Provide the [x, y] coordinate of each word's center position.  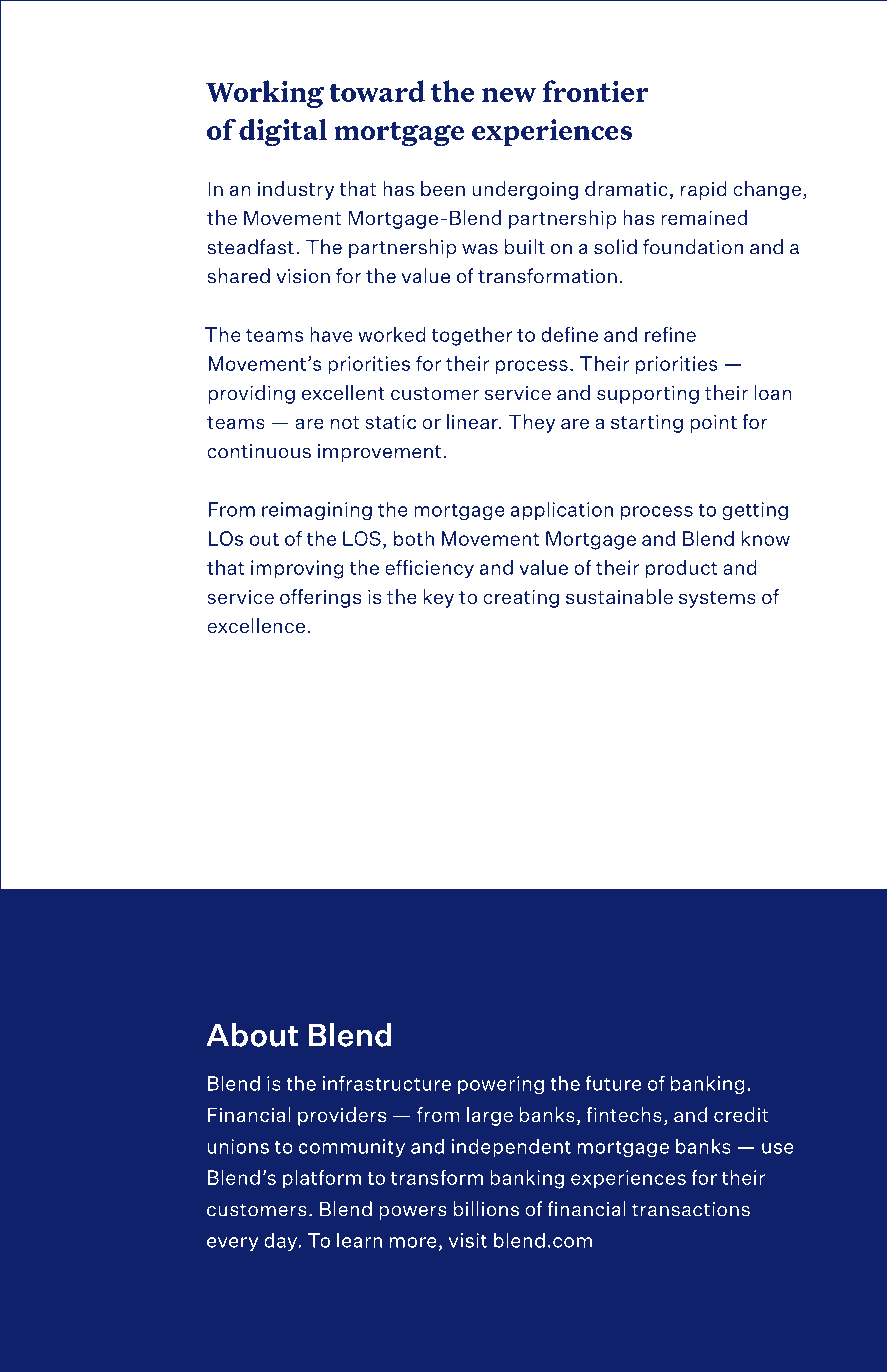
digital [283, 132]
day [282, 1241]
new [509, 95]
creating [521, 598]
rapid [704, 190]
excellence [256, 625]
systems [717, 599]
